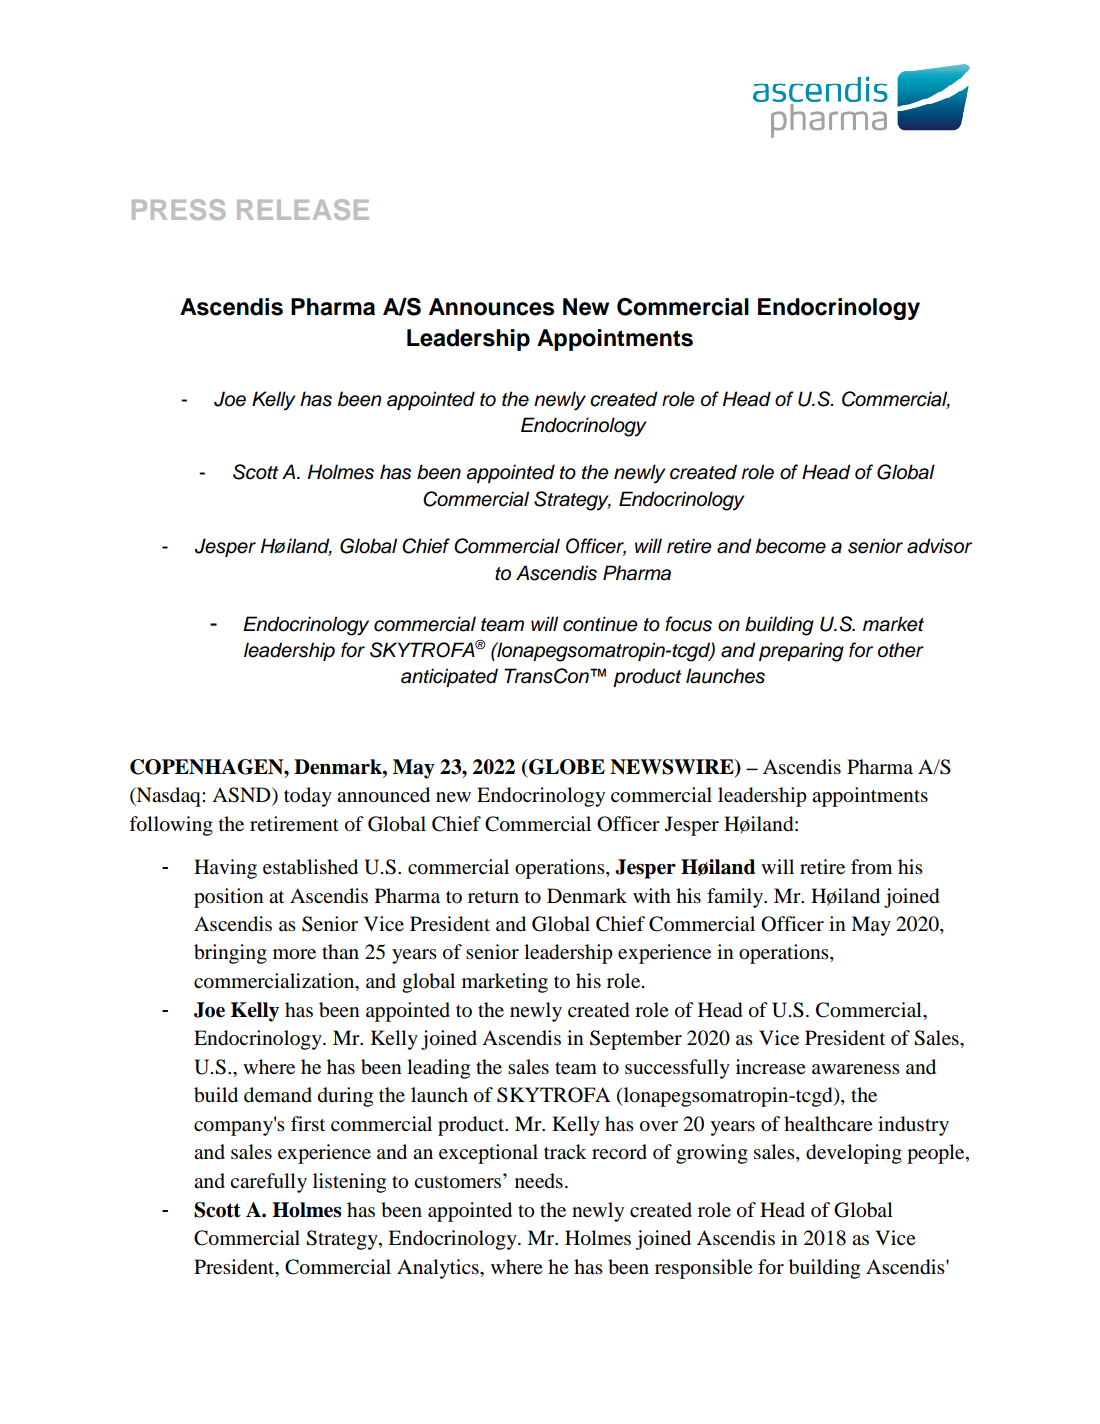 The image size is (1100, 1424). I want to click on today, so click(308, 797).
